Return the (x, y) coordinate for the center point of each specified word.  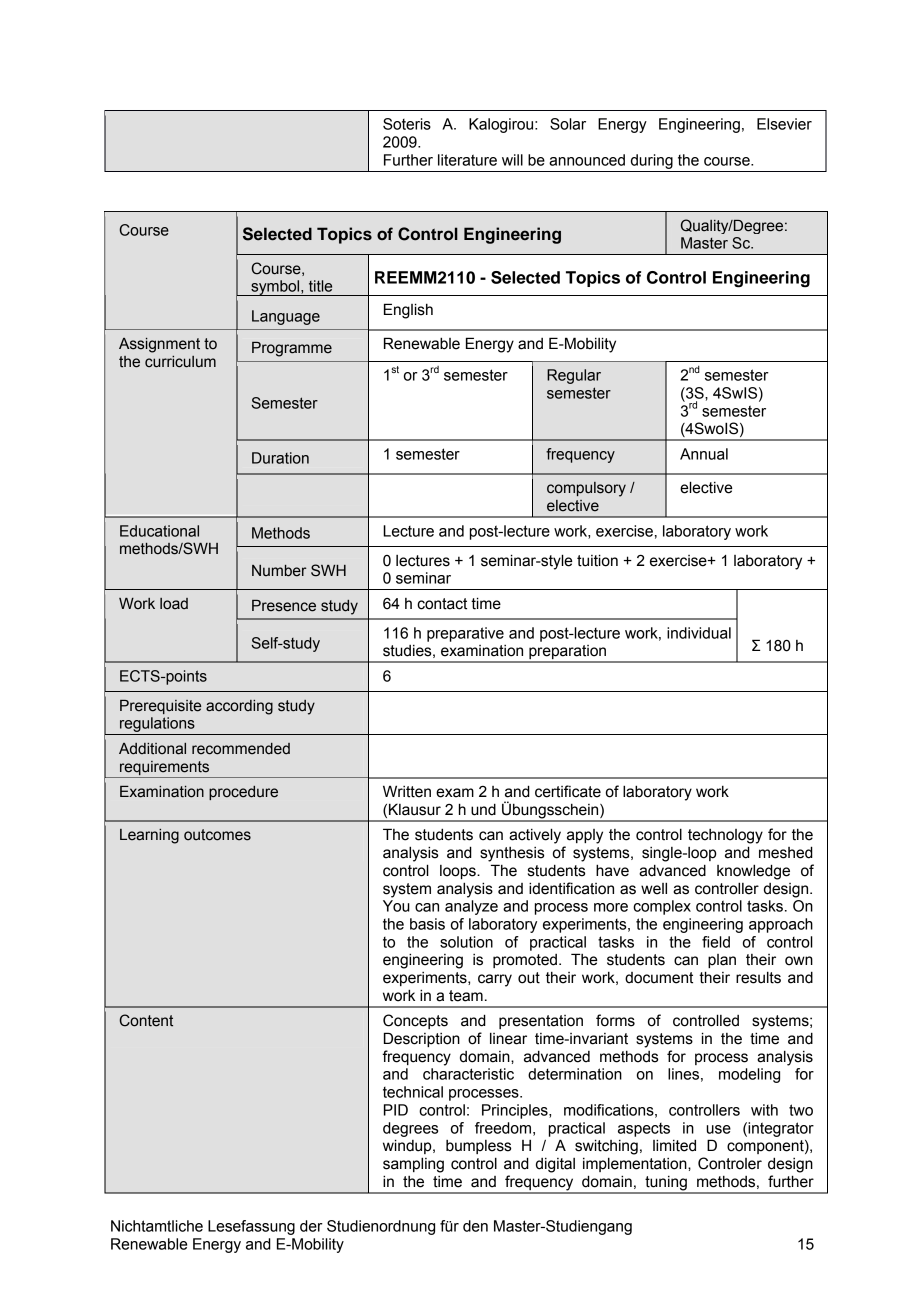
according (239, 707)
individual (699, 633)
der (311, 1226)
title (320, 286)
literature (467, 160)
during (652, 161)
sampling (413, 1165)
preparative (465, 634)
